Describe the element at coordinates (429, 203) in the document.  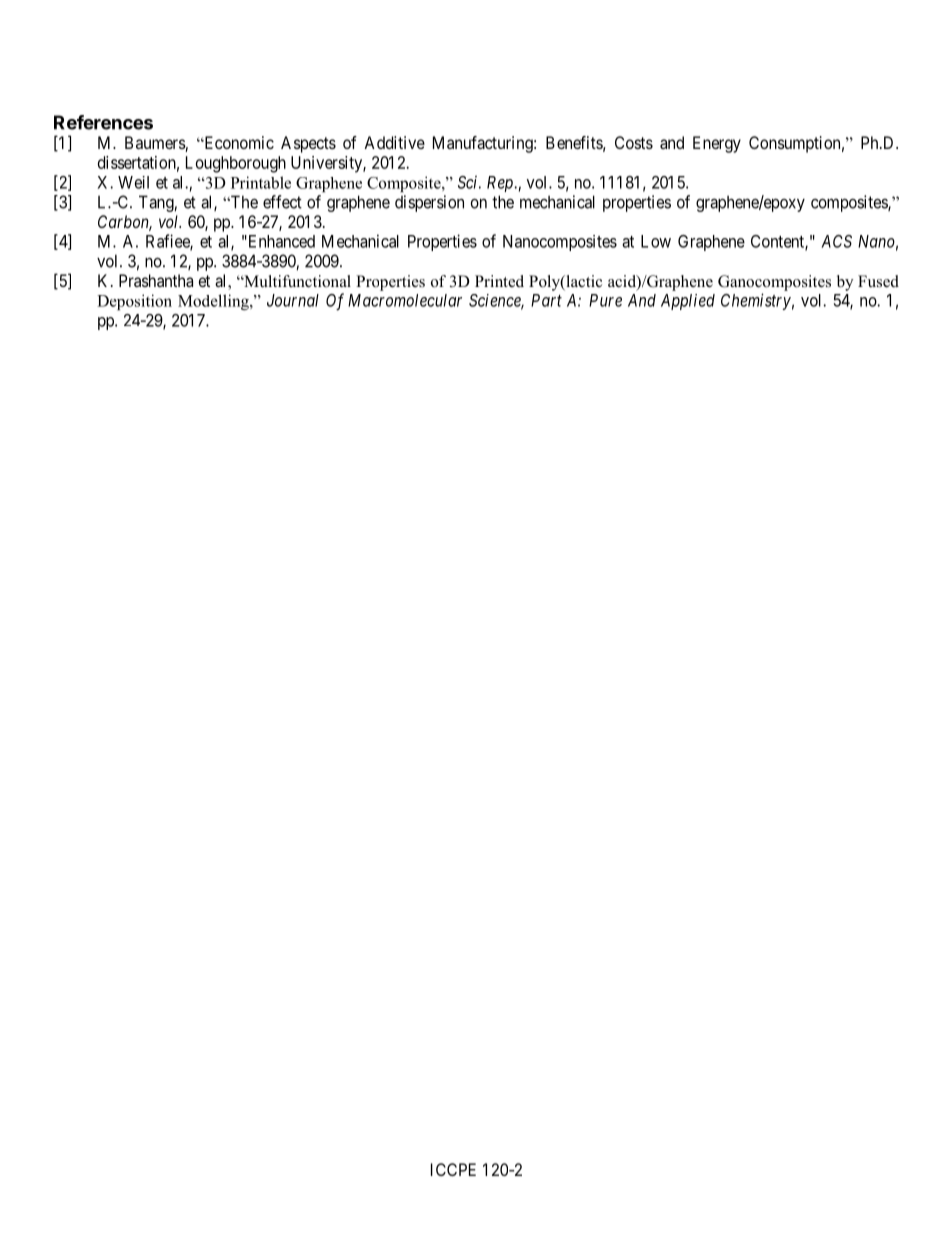
I see `dispersion` at that location.
